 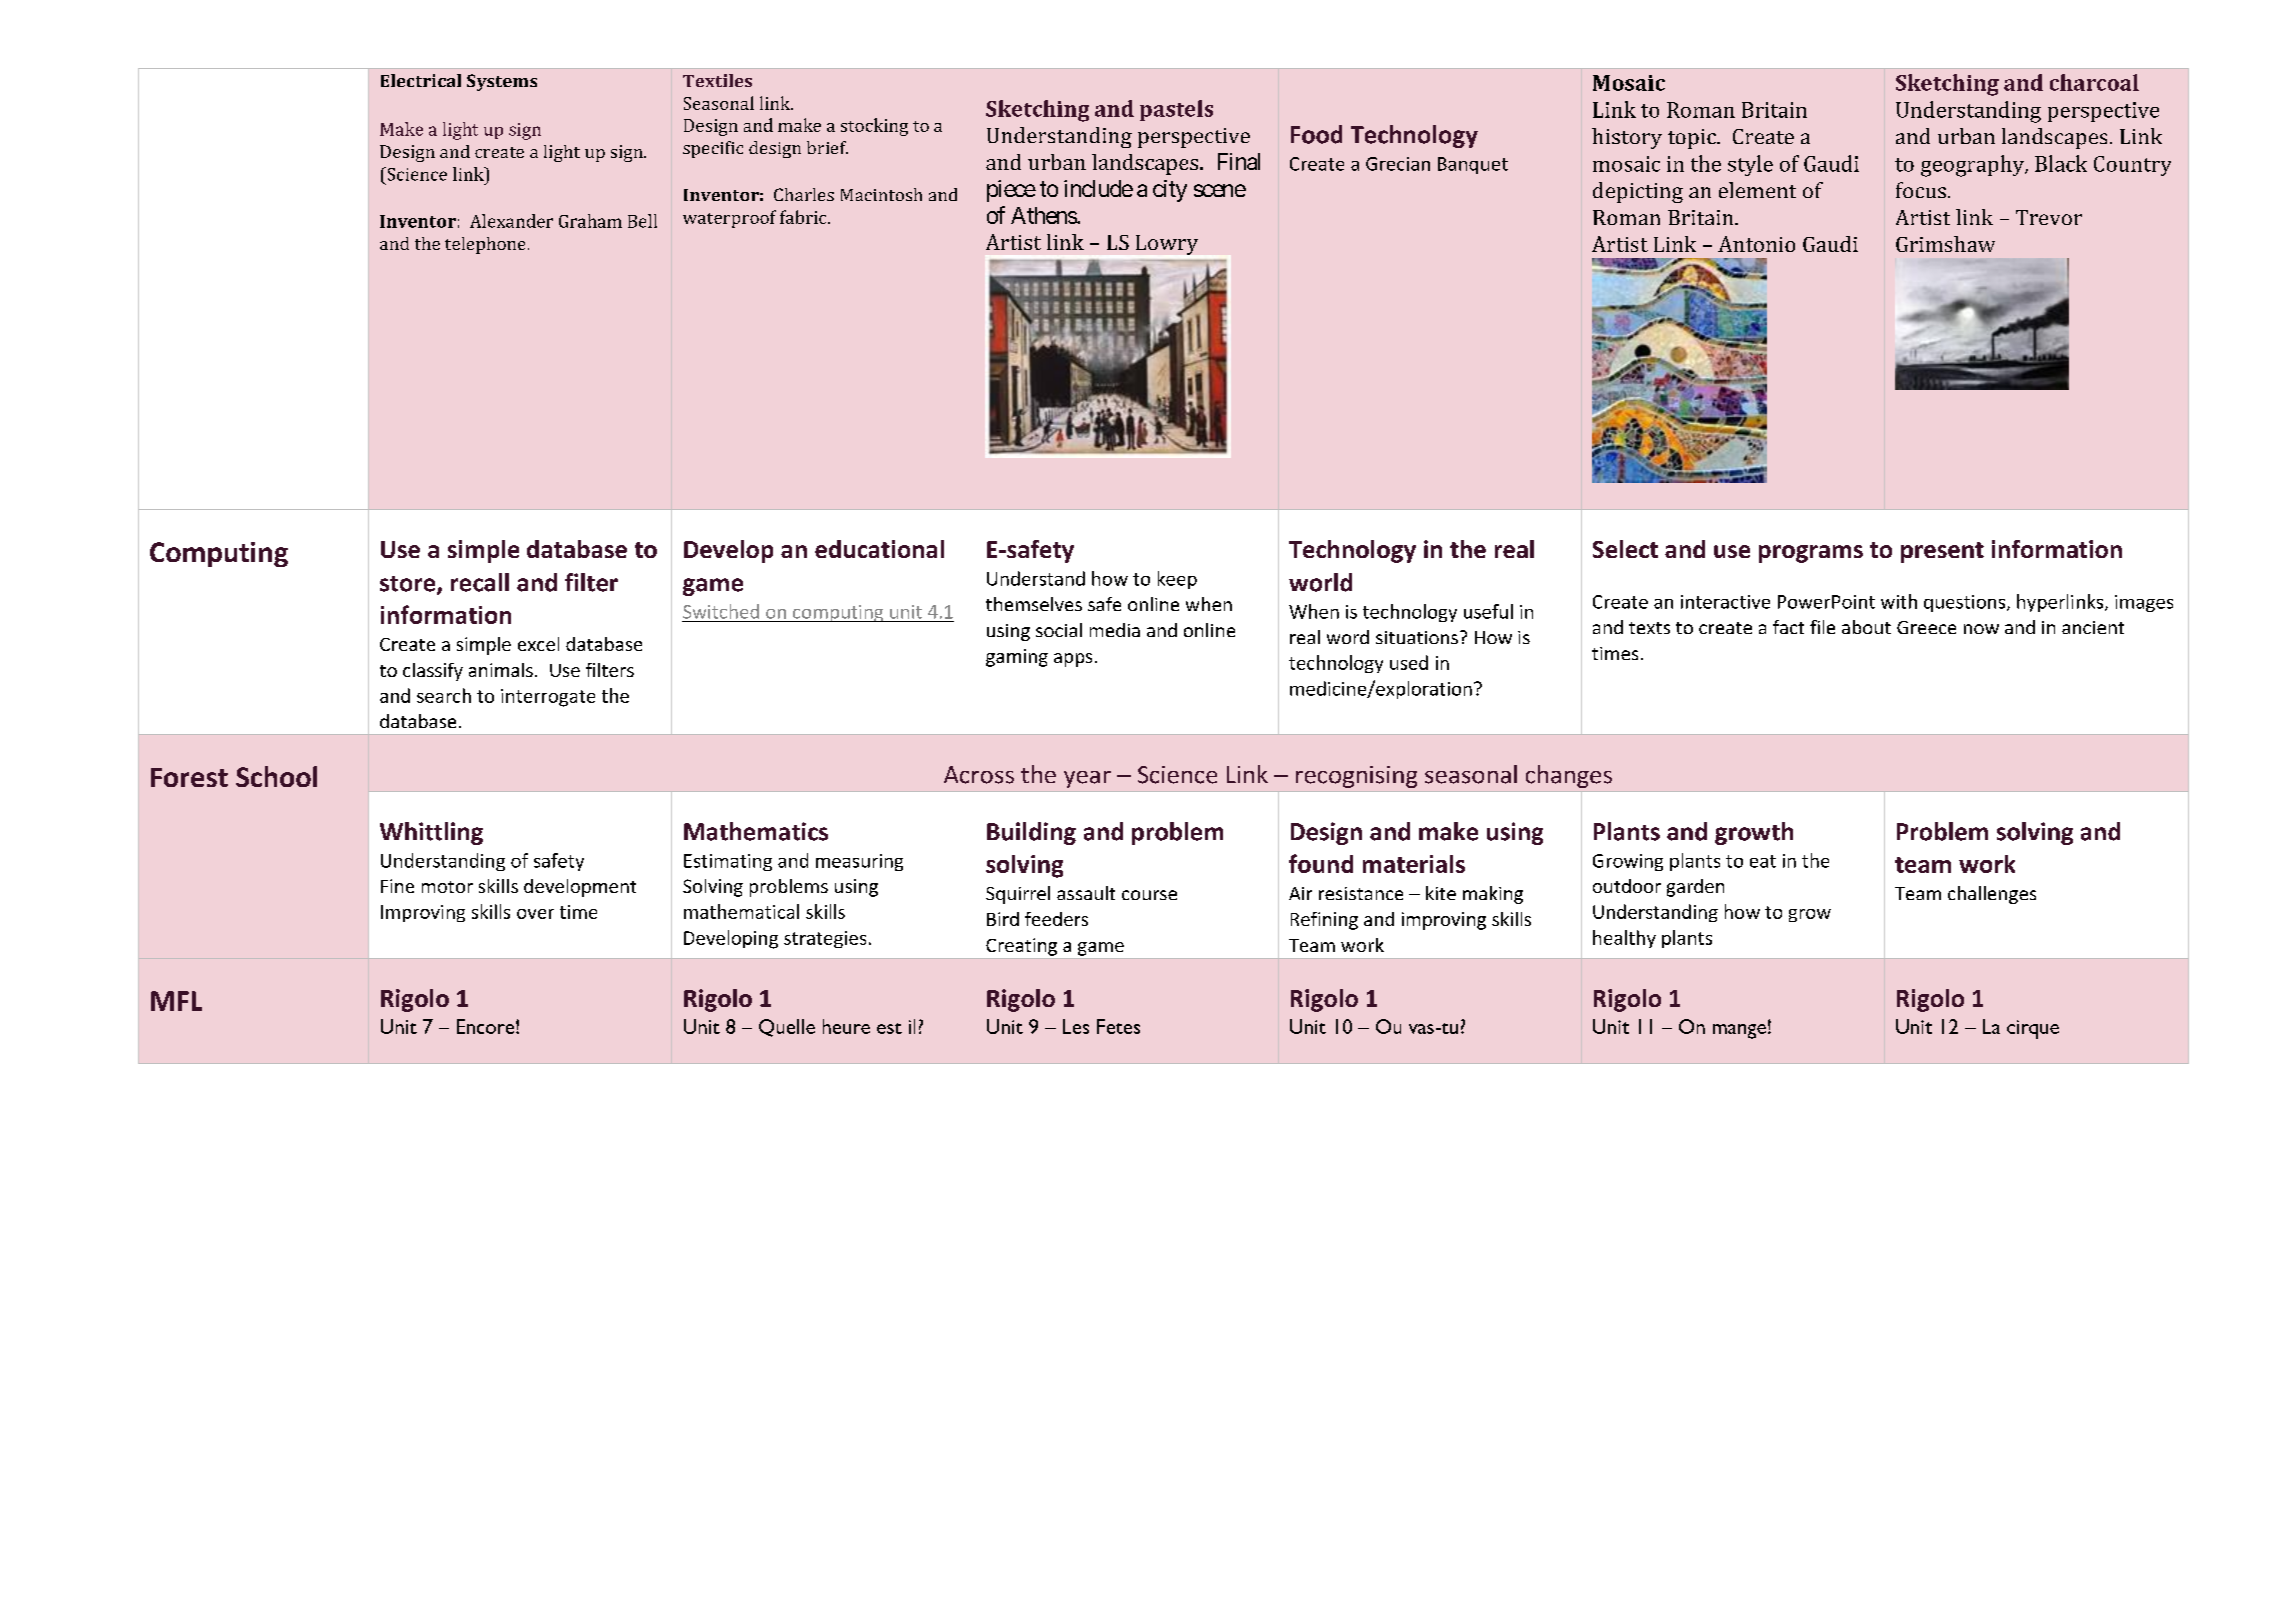 I want to click on Electrical, so click(x=421, y=80).
